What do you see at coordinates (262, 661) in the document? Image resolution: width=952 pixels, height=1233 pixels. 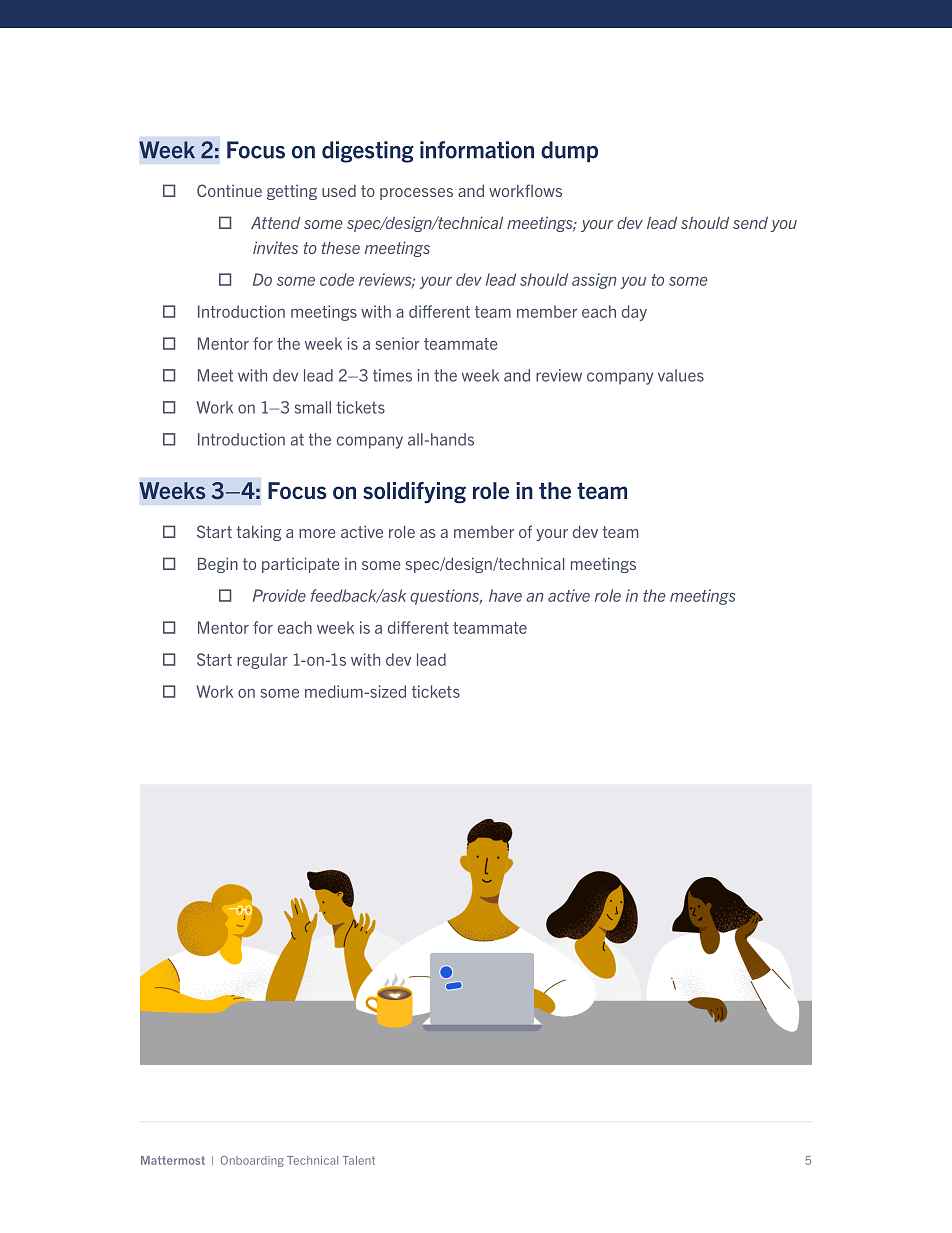 I see `regular` at bounding box center [262, 661].
